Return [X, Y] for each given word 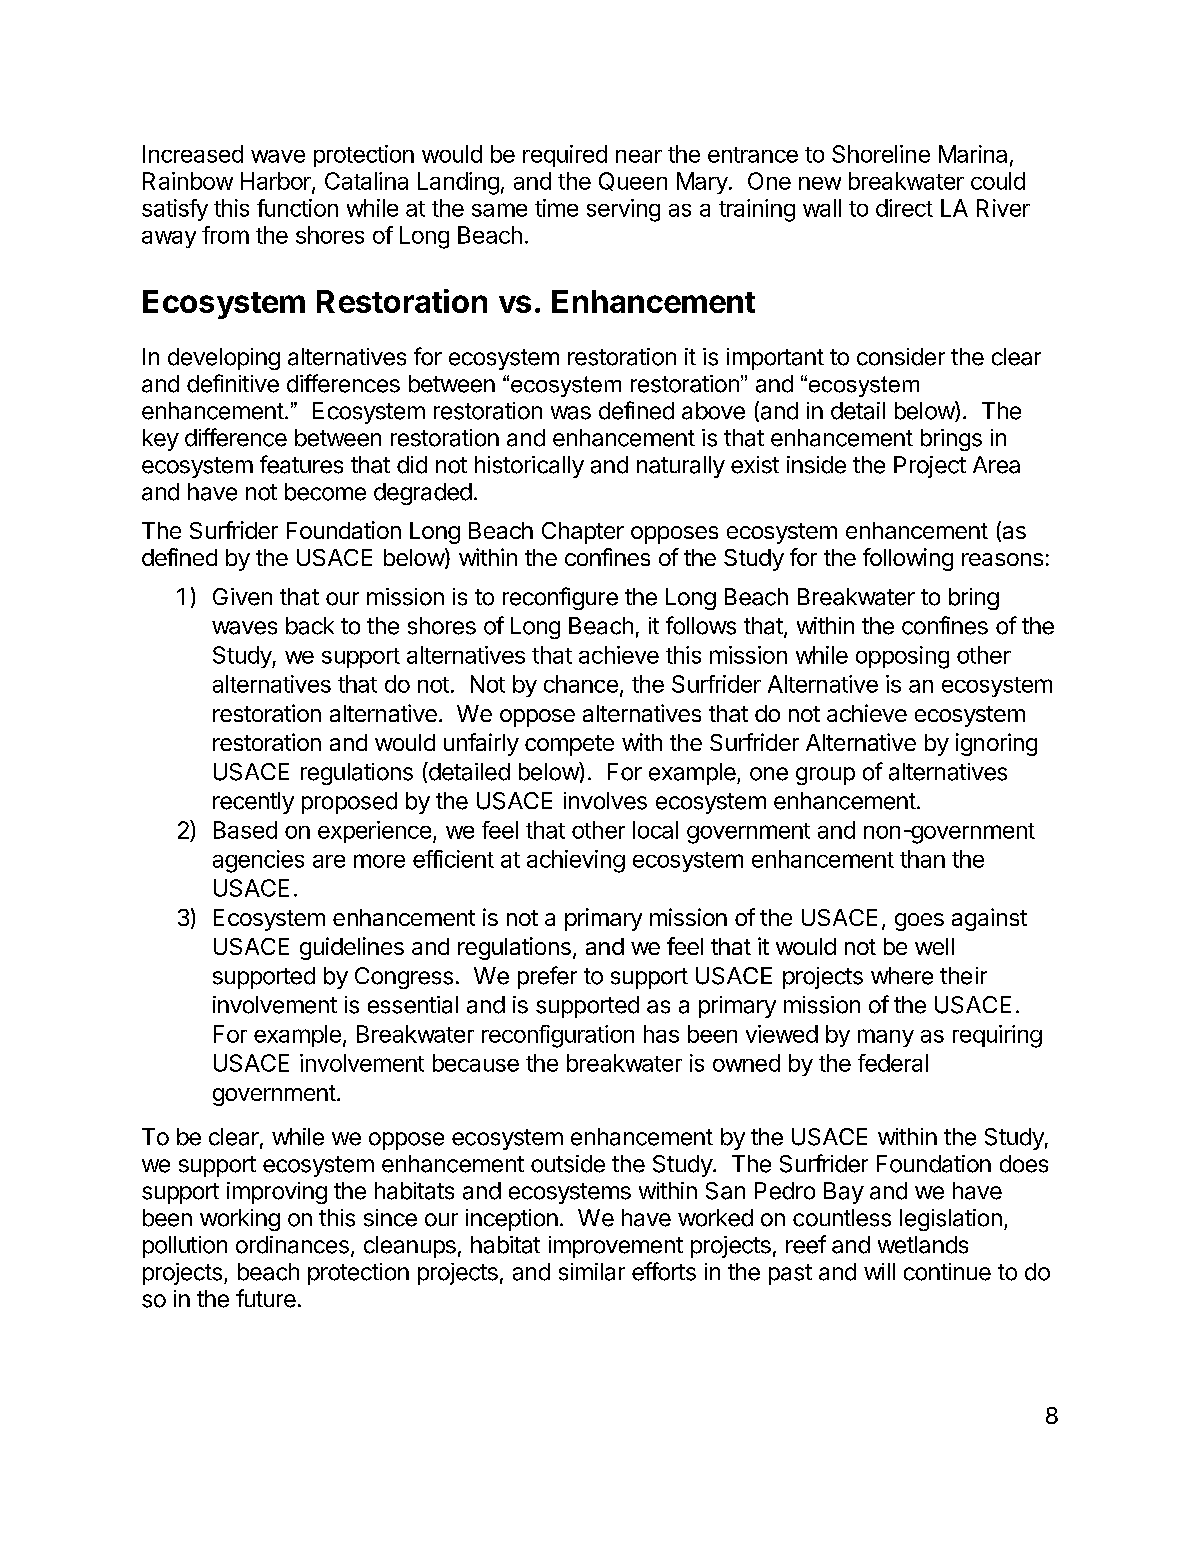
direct [904, 208]
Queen [633, 181]
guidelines [352, 948]
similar [592, 1272]
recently [253, 803]
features [301, 464]
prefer [547, 977]
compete [569, 745]
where [902, 976]
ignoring [996, 744]
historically [529, 467]
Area [996, 465]
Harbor [277, 182]
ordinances [292, 1245]
